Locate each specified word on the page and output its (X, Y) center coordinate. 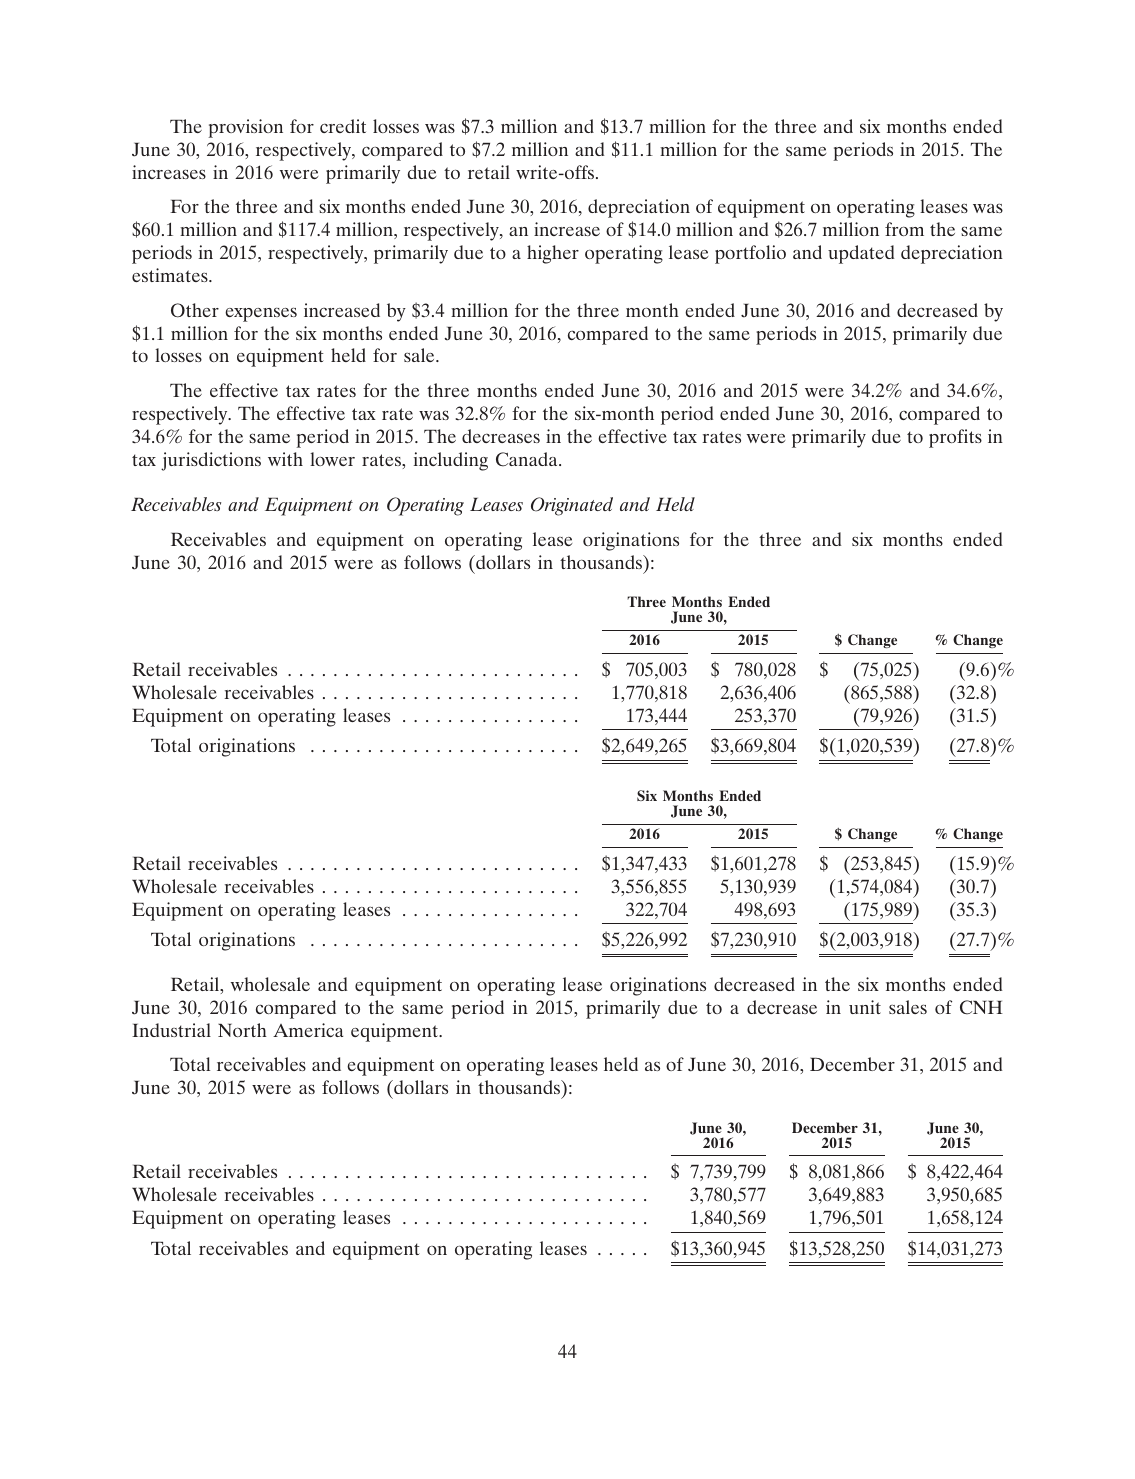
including (451, 461)
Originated (572, 506)
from (904, 229)
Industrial (171, 1030)
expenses (261, 314)
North (242, 1030)
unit (865, 1007)
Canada (528, 459)
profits (955, 438)
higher (553, 254)
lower (332, 459)
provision (245, 128)
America (308, 1030)
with (285, 459)
